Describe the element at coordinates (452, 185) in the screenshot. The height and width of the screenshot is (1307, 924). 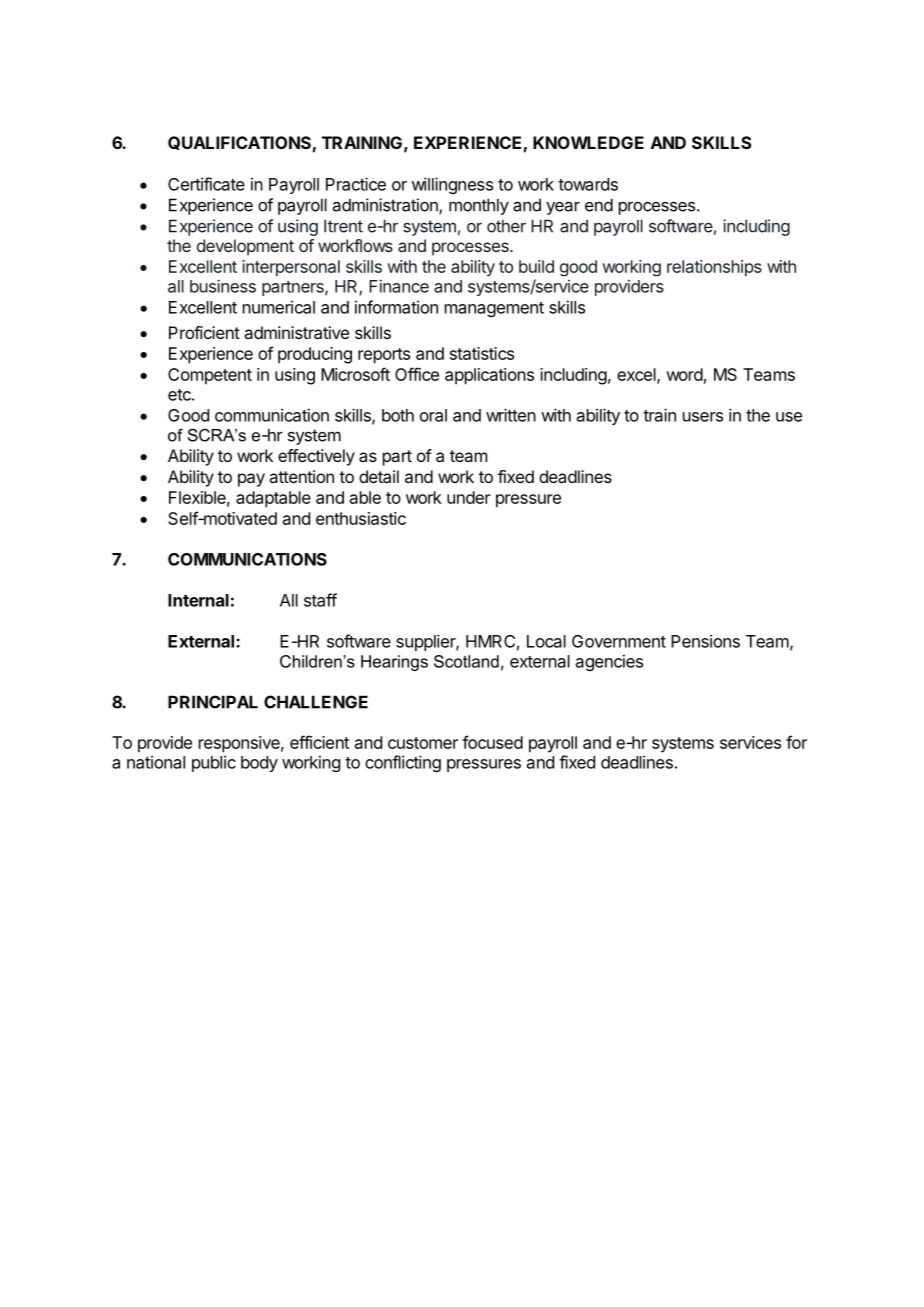
I see `willingness` at that location.
